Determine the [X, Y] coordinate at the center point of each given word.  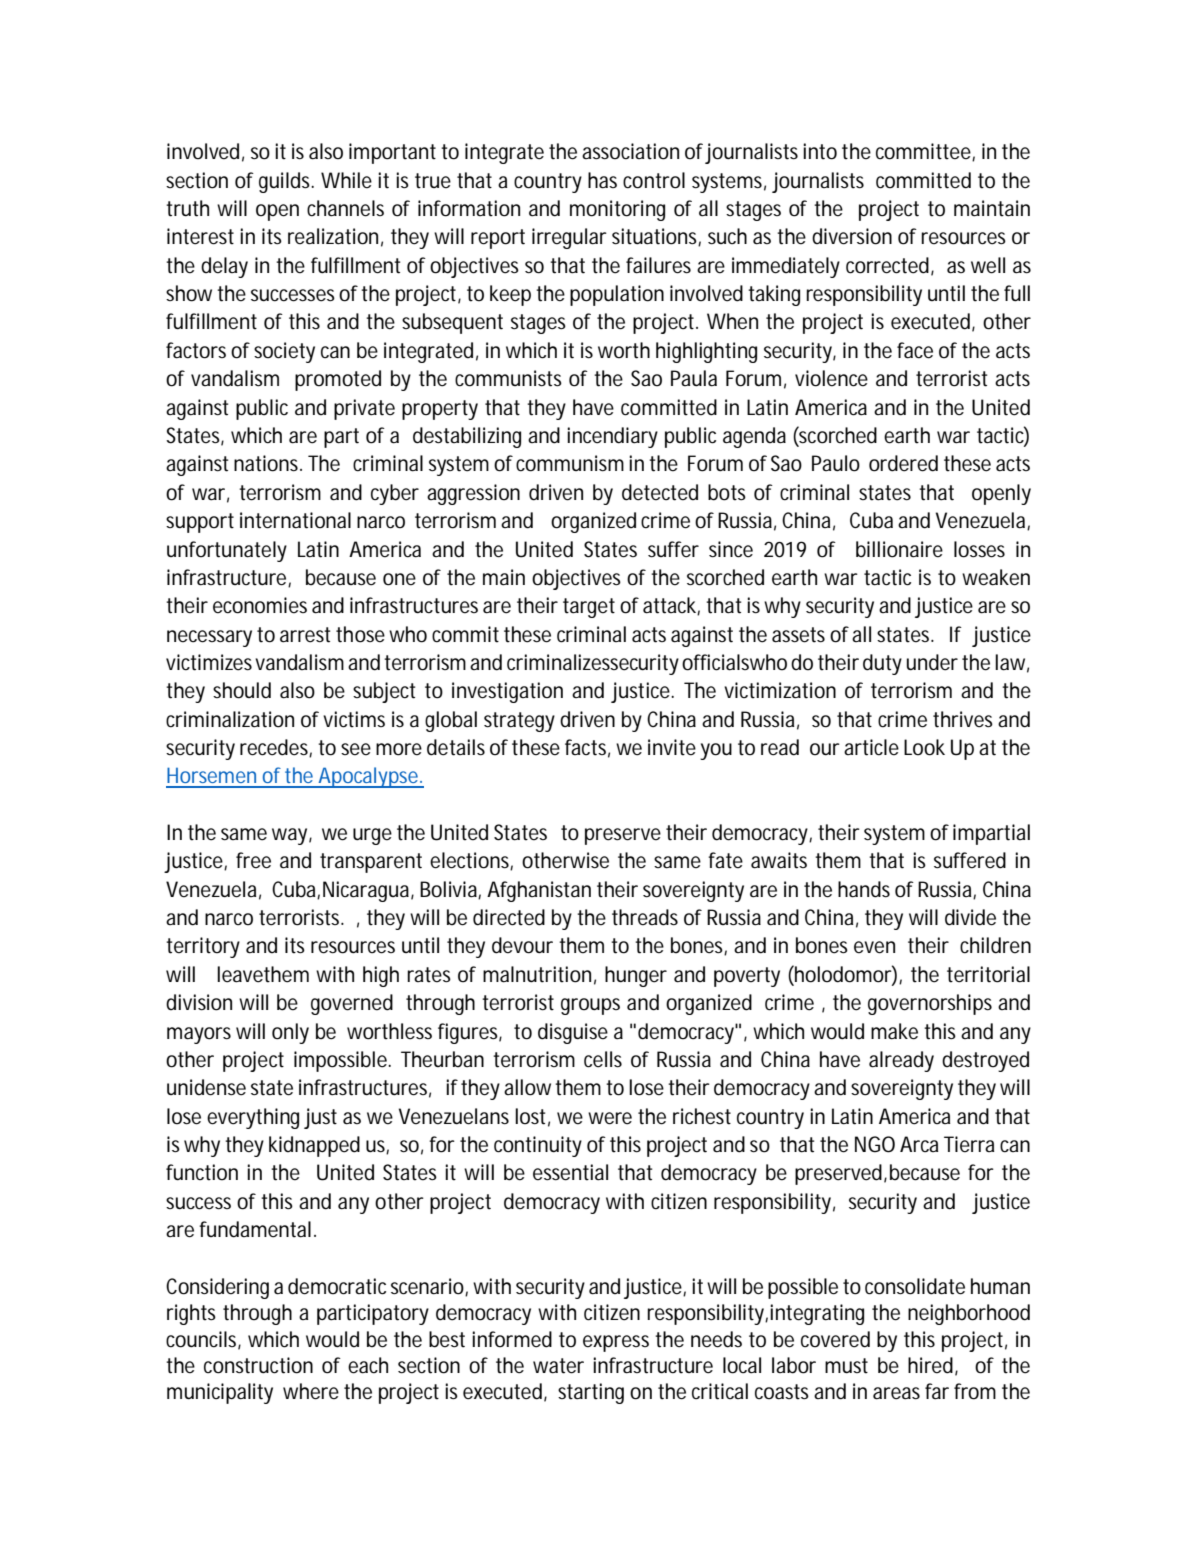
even [874, 947]
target [589, 608]
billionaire [899, 549]
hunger [636, 976]
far [937, 1391]
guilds [286, 182]
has [602, 180]
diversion [852, 236]
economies [260, 605]
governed [352, 1004]
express [616, 1343]
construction [258, 1365]
